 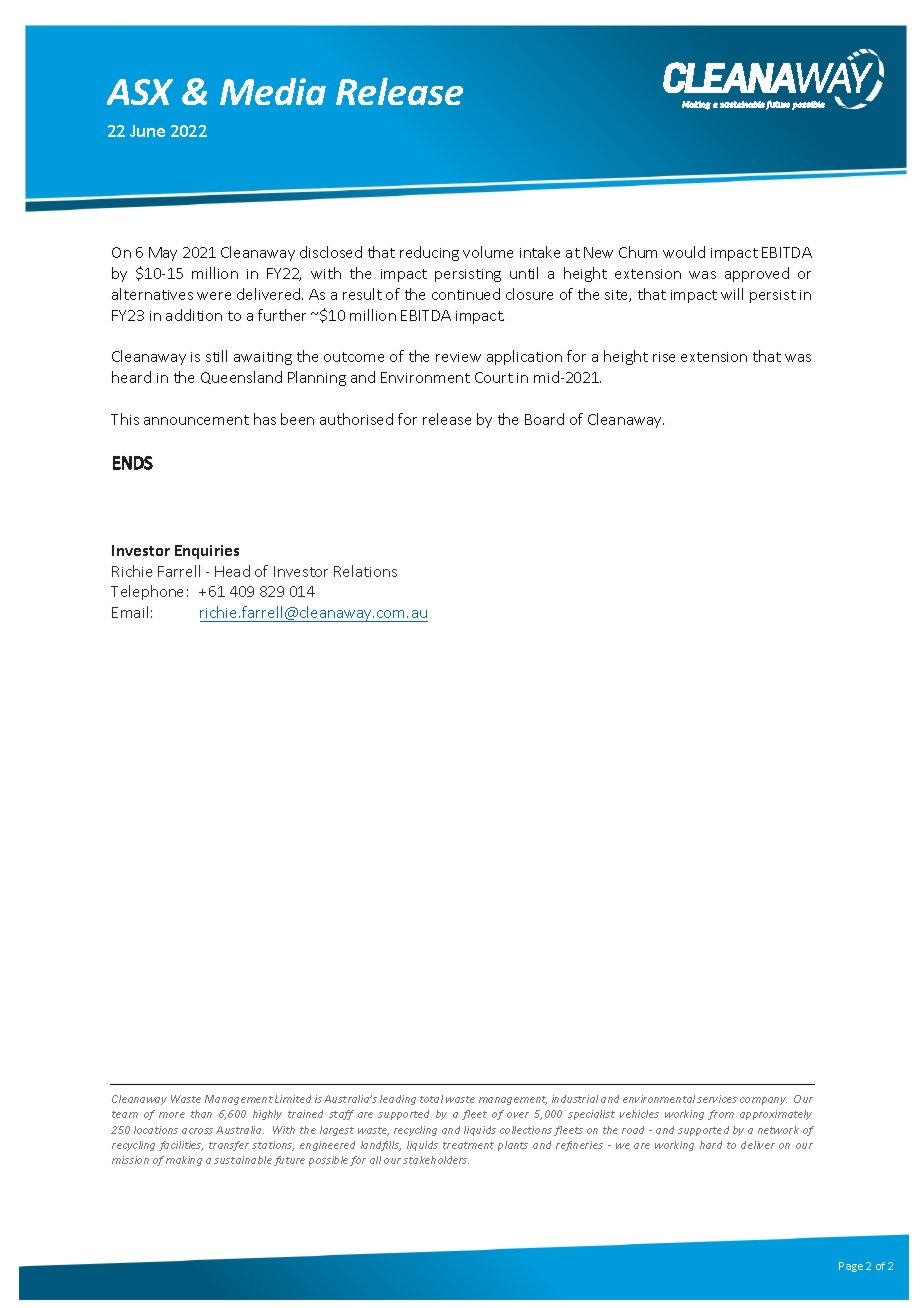 What do you see at coordinates (732, 294) in the screenshot?
I see `will` at bounding box center [732, 294].
